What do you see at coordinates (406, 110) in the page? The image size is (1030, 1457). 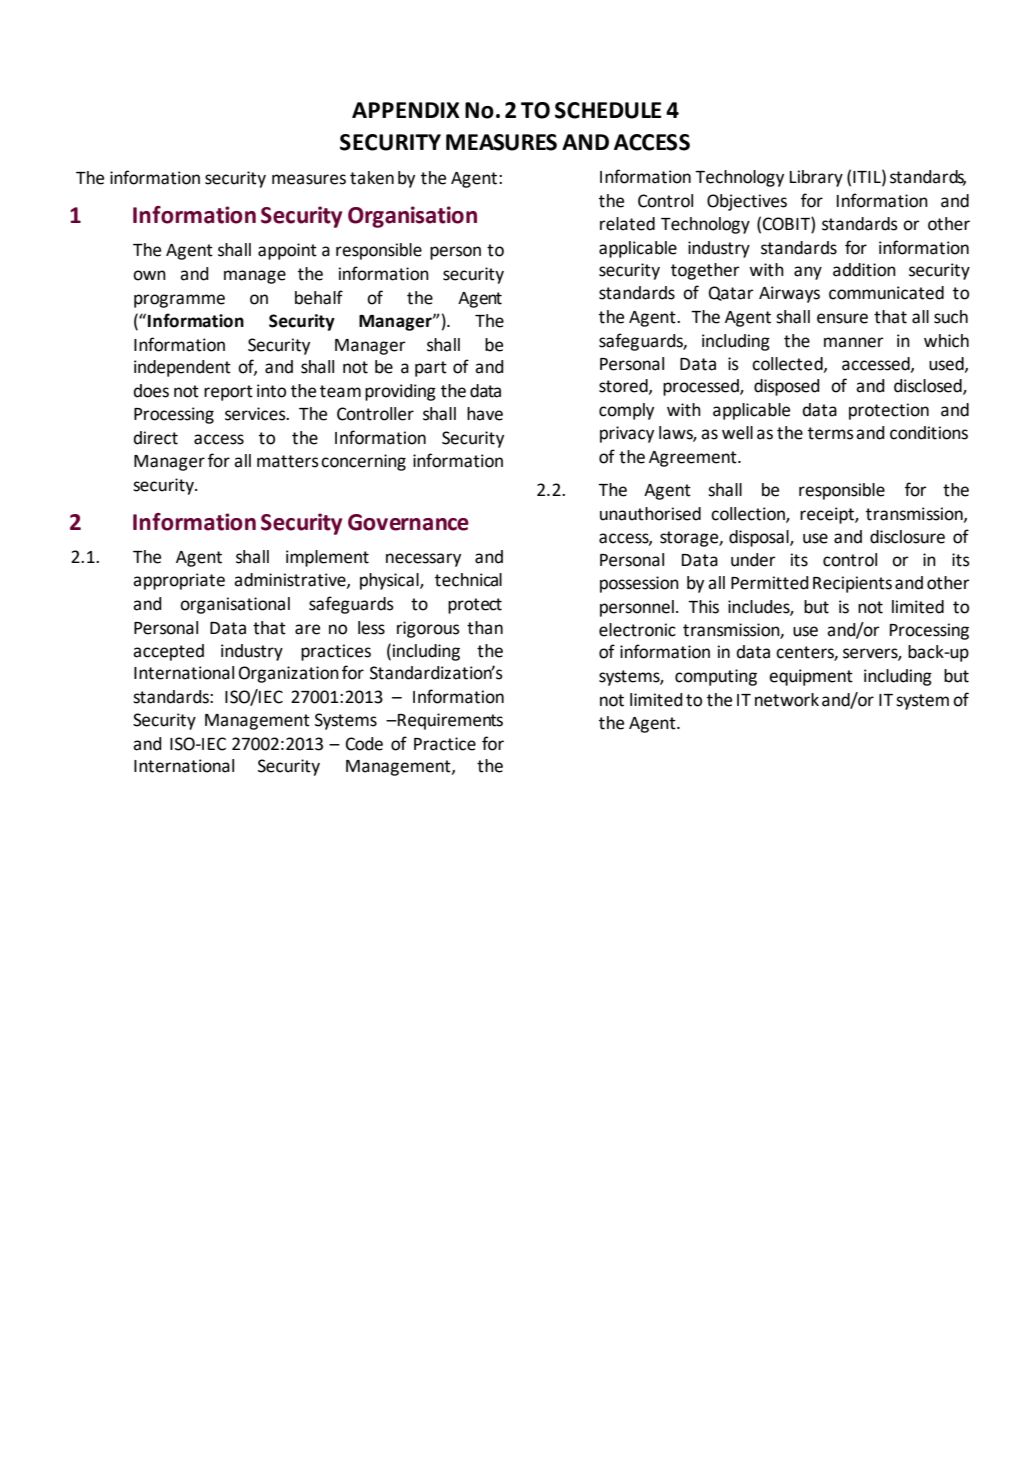 I see `APPENDIX` at bounding box center [406, 110].
